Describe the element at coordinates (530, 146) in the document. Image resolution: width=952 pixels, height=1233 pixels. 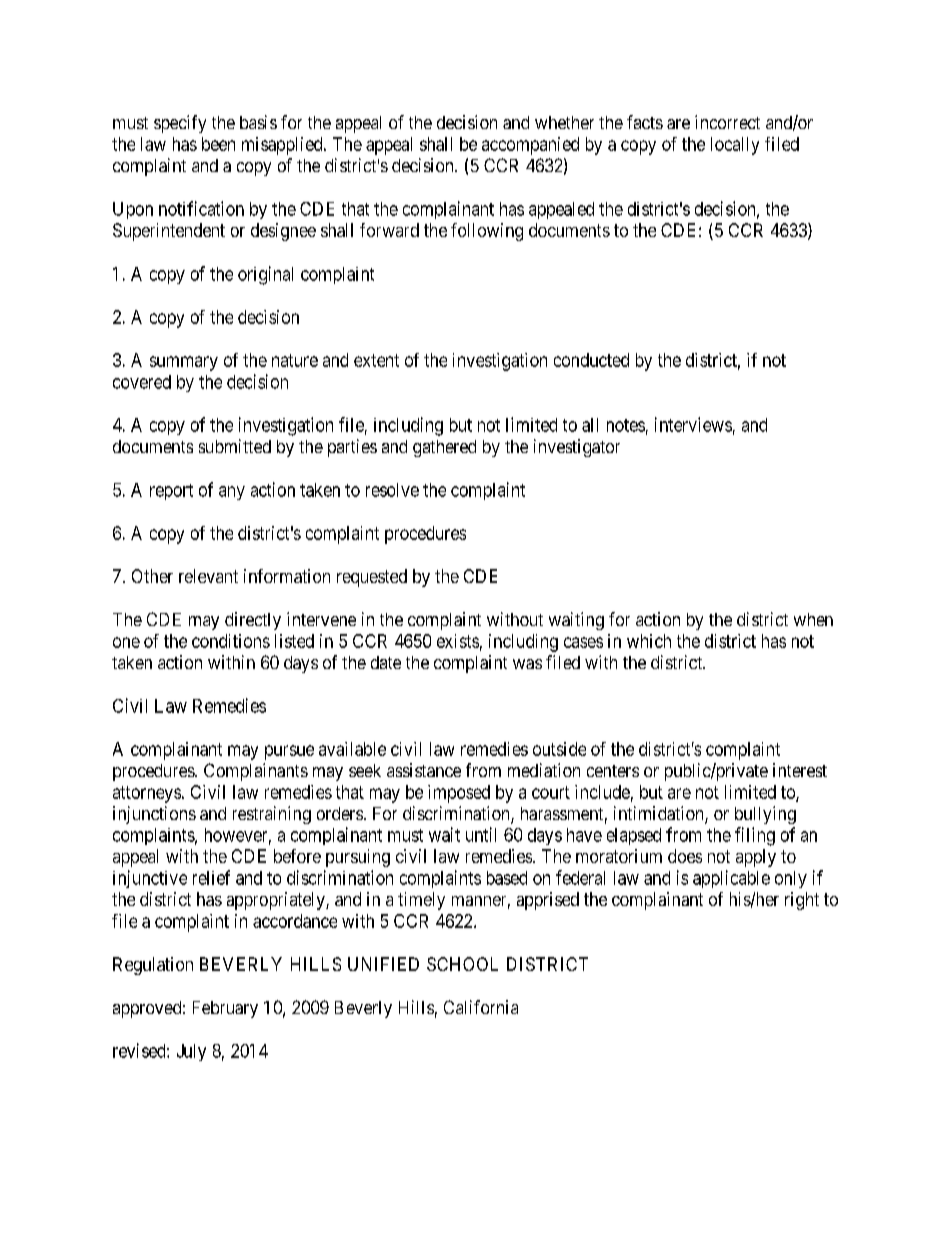
I see `accompanied` at that location.
